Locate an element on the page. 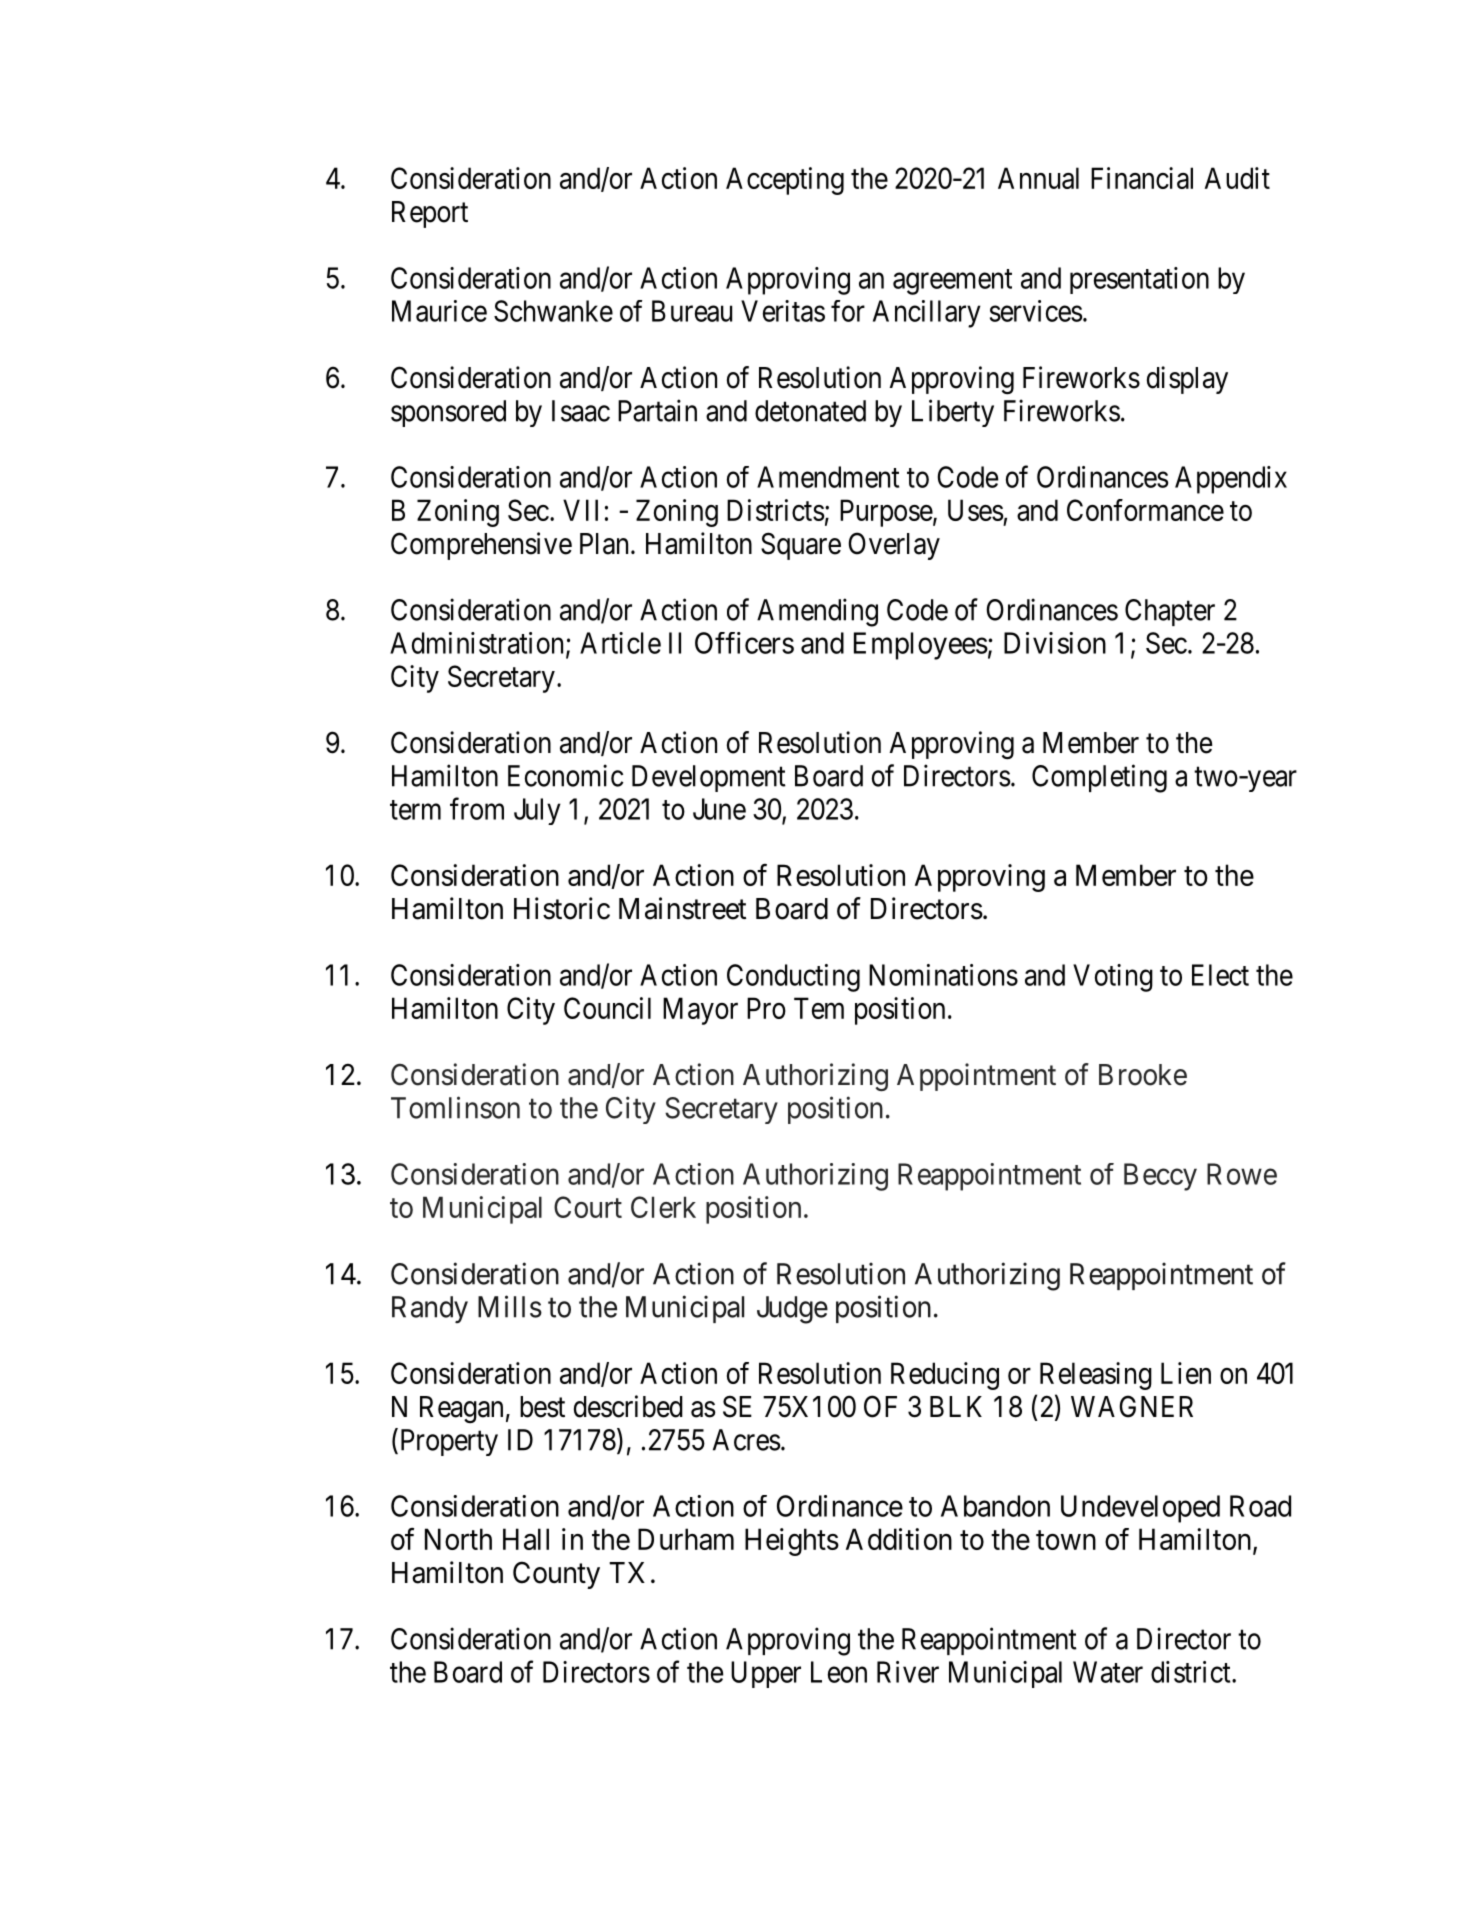 This image has height=1905, width=1472. Leon is located at coordinates (839, 1672).
